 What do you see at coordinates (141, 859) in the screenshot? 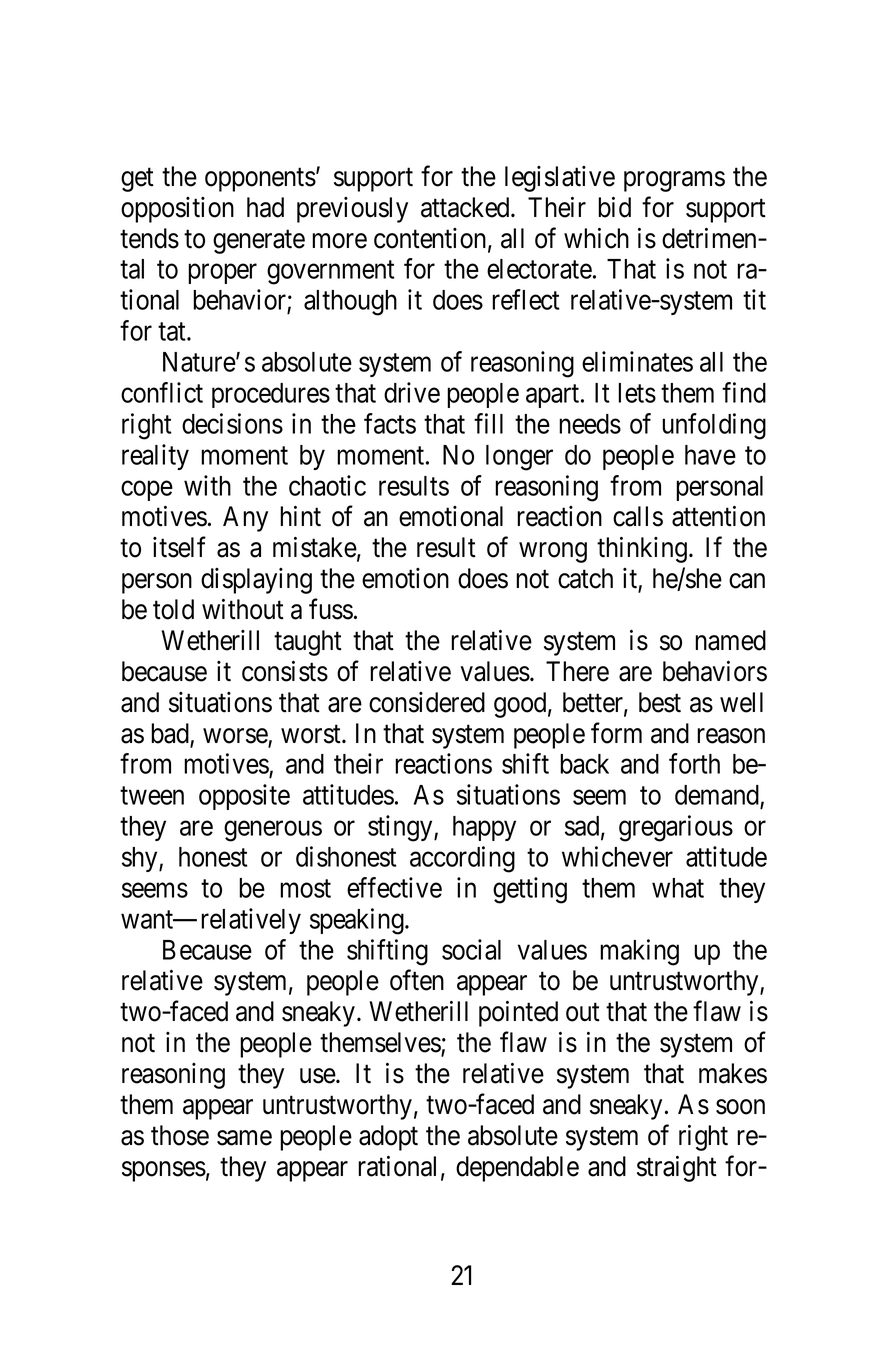
I see `shy` at bounding box center [141, 859].
